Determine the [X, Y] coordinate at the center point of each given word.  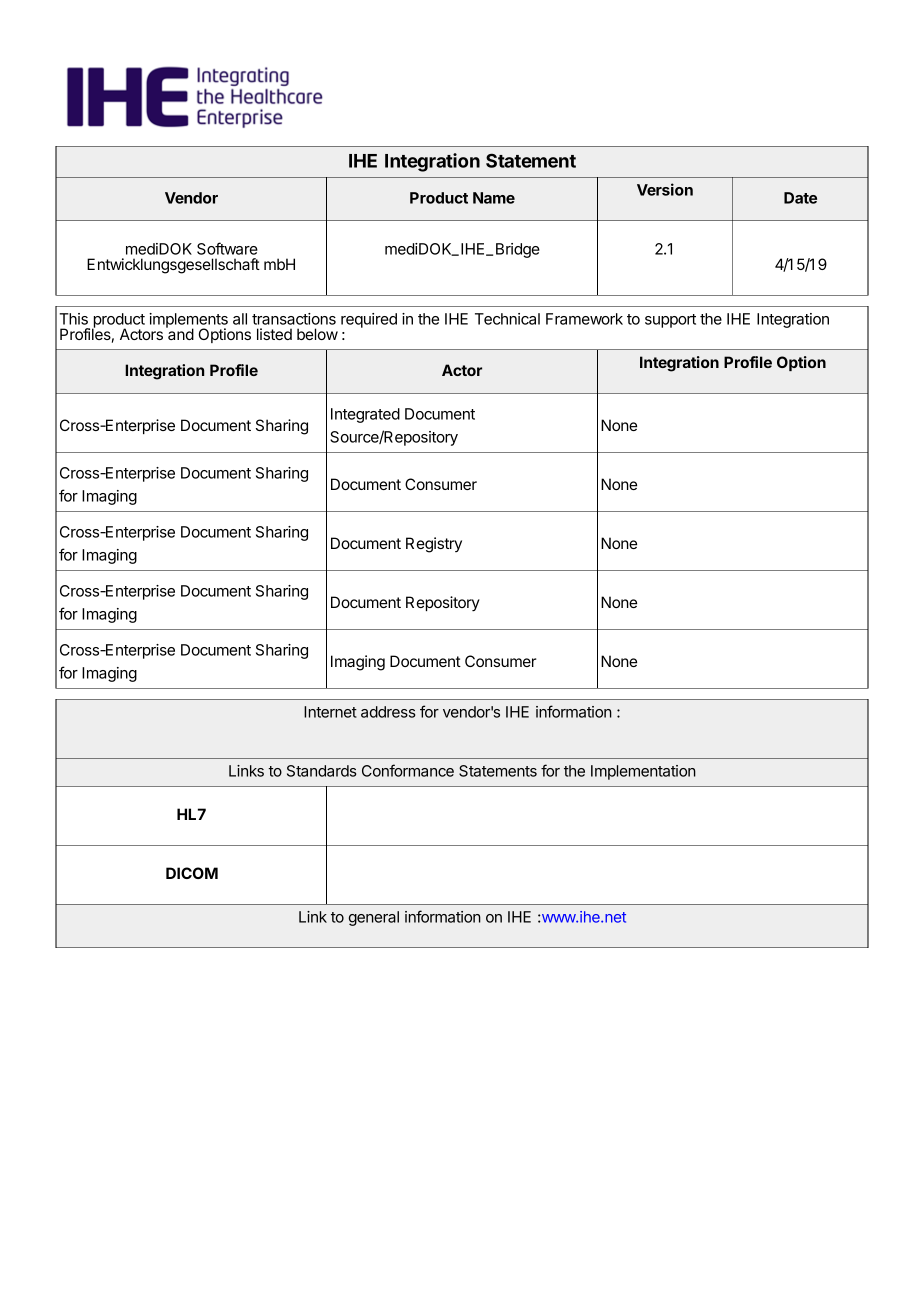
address [388, 712]
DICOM [192, 873]
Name [494, 198]
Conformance [408, 770]
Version [665, 189]
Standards [321, 771]
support [670, 321]
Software [227, 248]
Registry [434, 545]
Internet [330, 712]
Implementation [643, 772]
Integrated [365, 415]
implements [188, 321]
